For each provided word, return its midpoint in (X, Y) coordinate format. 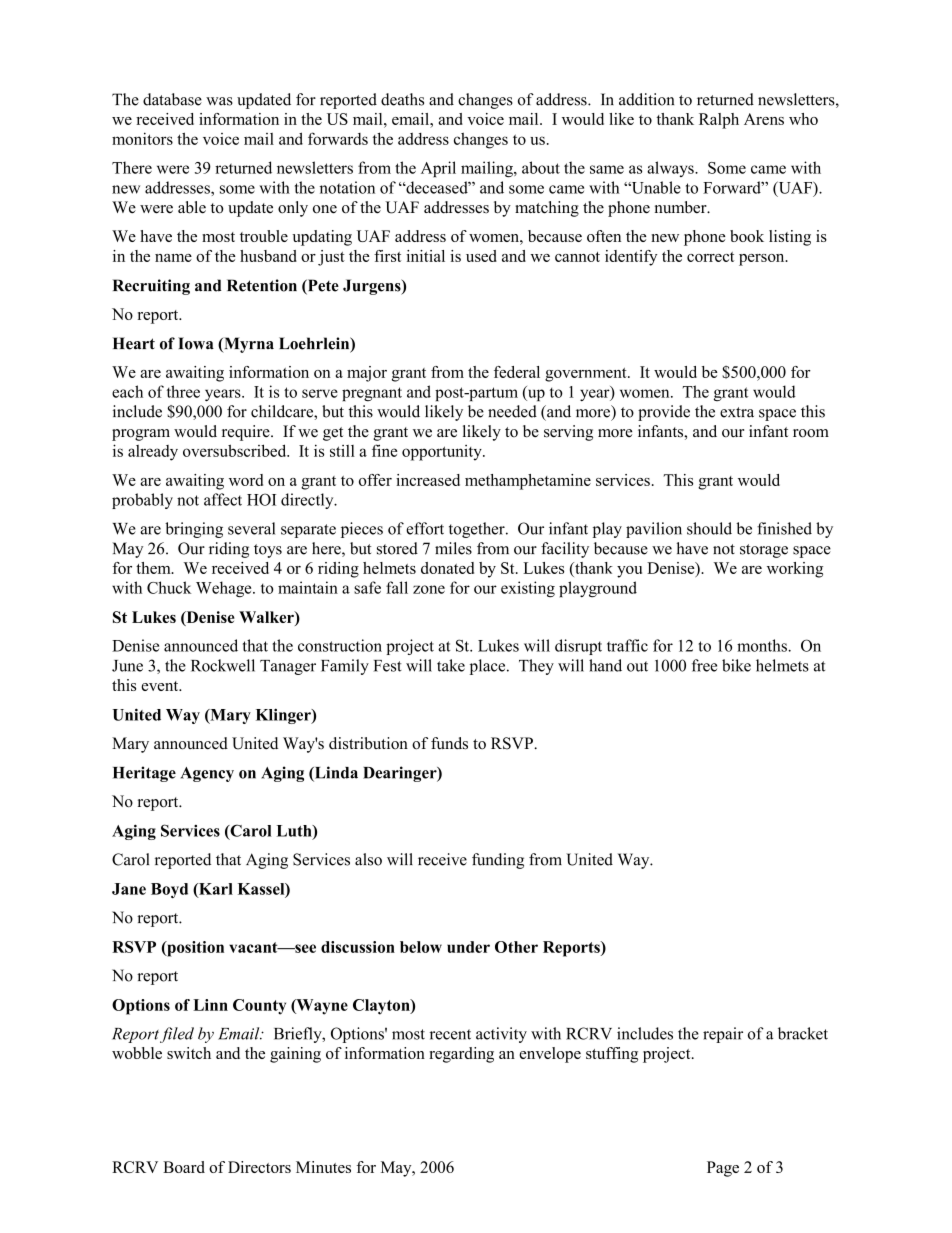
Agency (207, 774)
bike (736, 665)
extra (737, 412)
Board (184, 1167)
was (219, 101)
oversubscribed (236, 450)
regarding (461, 1055)
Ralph (719, 121)
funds (449, 743)
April (438, 169)
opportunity (443, 453)
